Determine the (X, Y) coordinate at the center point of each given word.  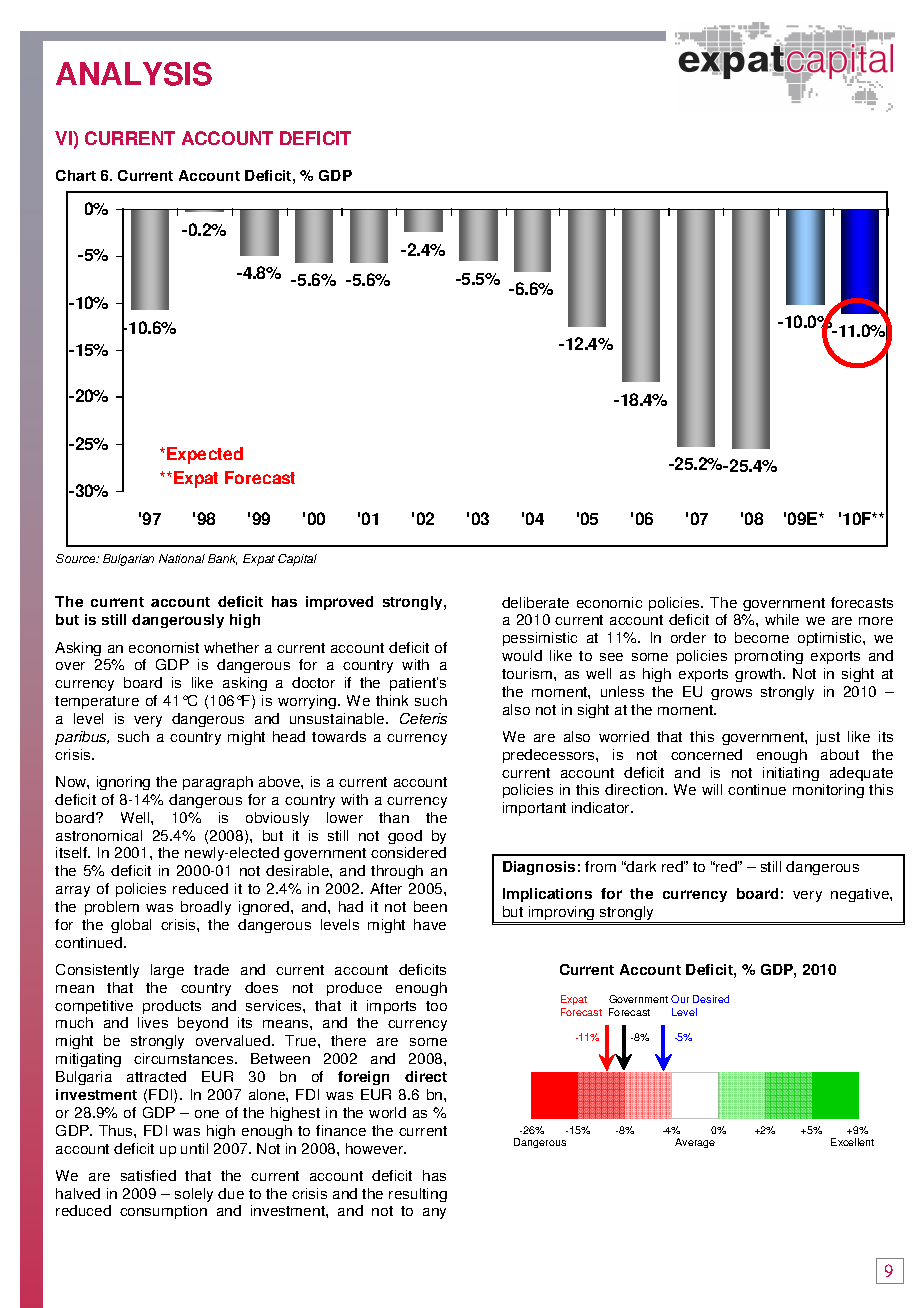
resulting (418, 1195)
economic (609, 602)
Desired (711, 999)
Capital (297, 560)
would (522, 655)
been (430, 906)
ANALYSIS (134, 74)
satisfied (148, 1175)
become (762, 637)
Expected (205, 455)
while (782, 619)
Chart (76, 175)
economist (164, 647)
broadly (206, 908)
